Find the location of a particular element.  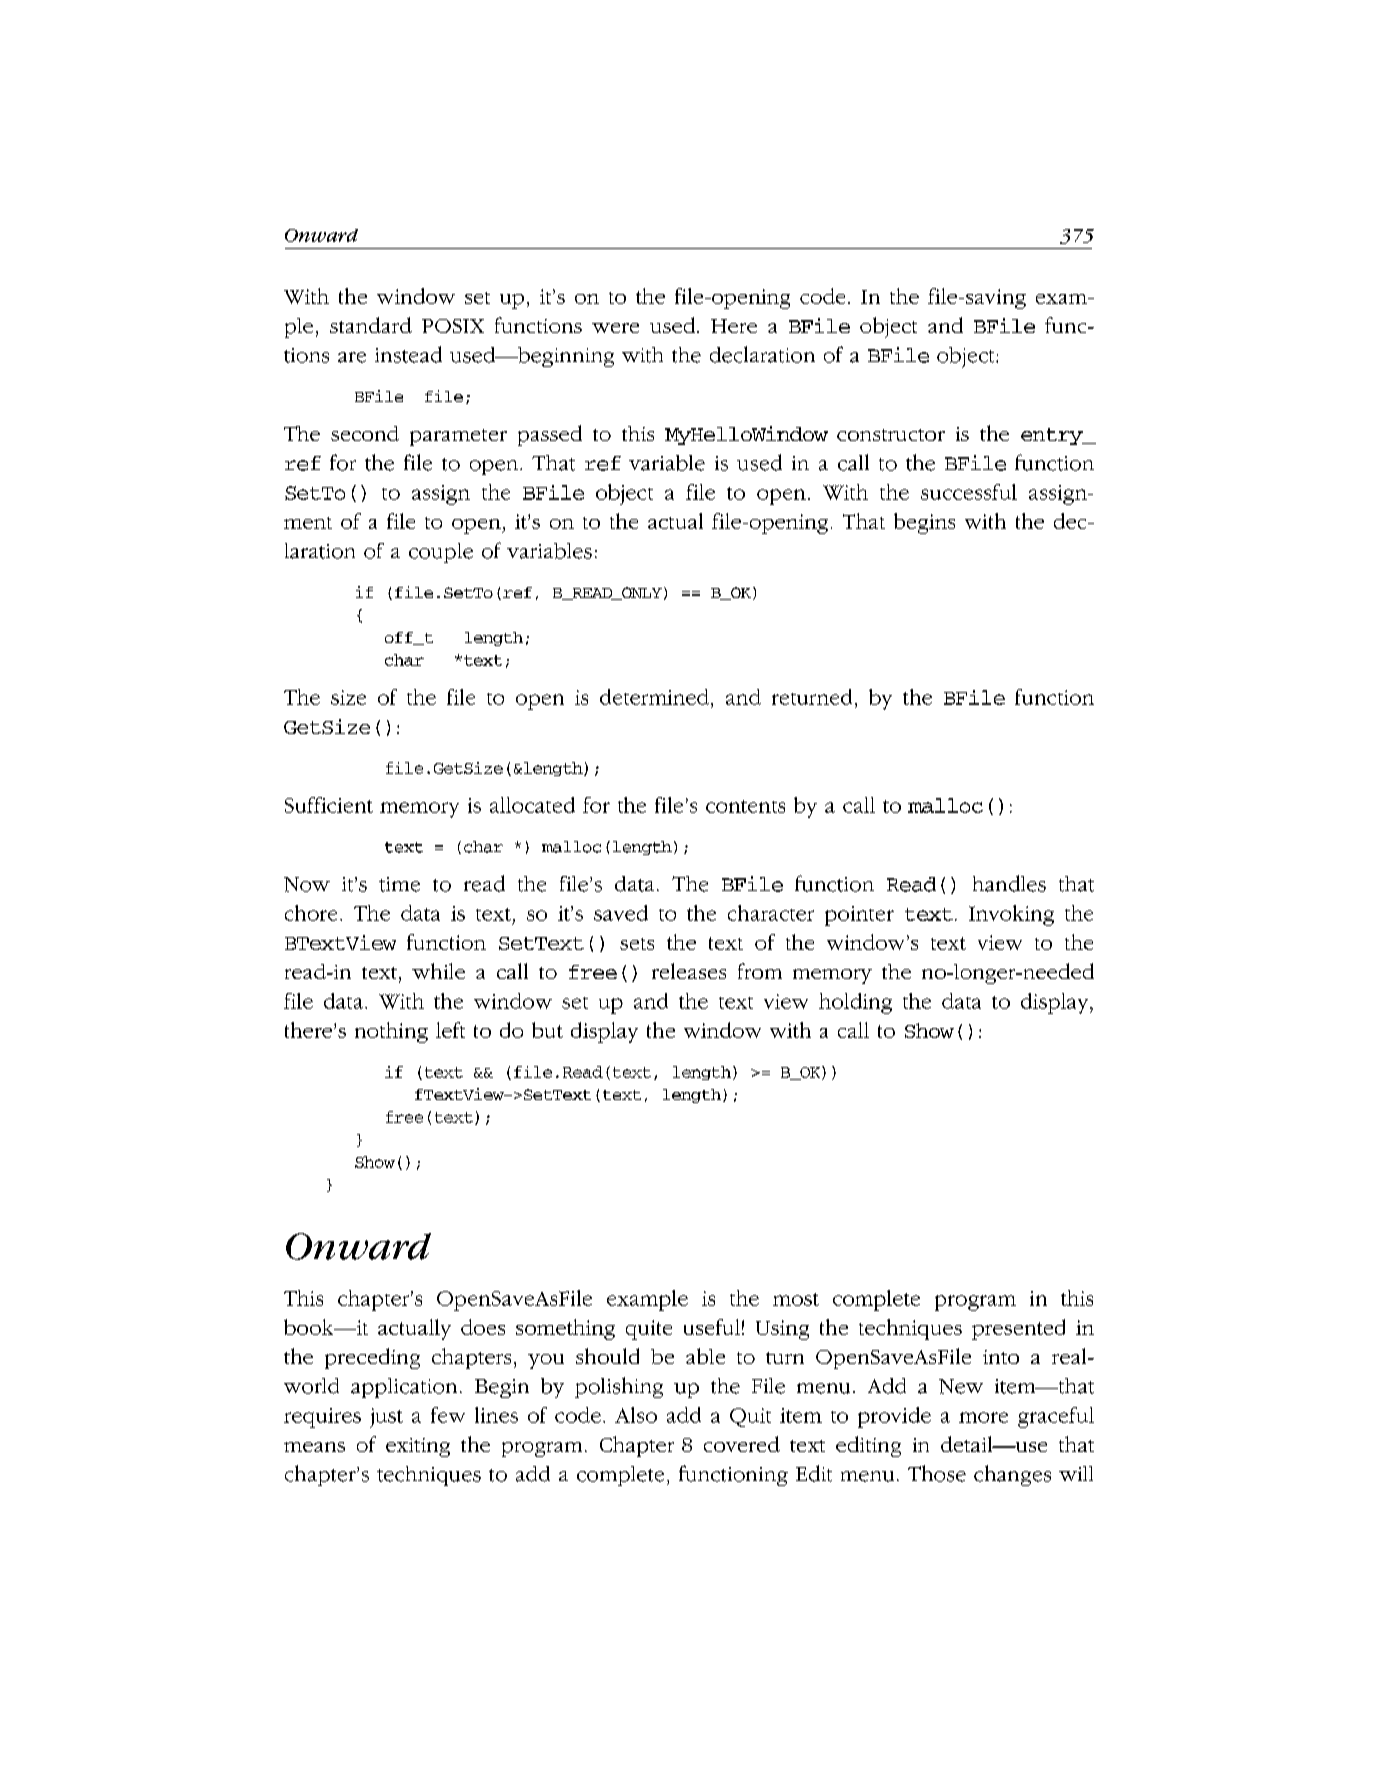

instead is located at coordinates (408, 354).
